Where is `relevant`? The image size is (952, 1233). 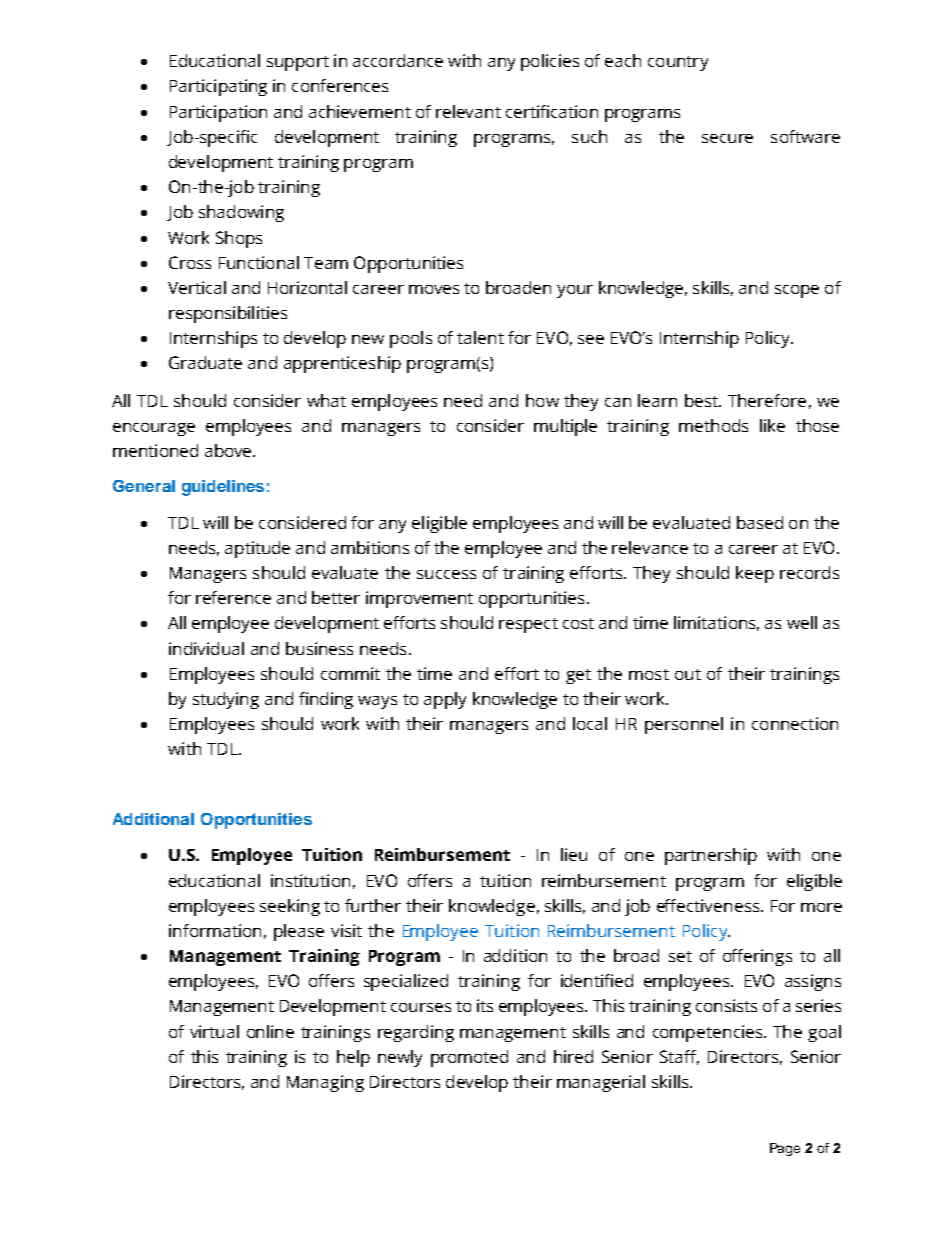
relevant is located at coordinates (468, 111).
